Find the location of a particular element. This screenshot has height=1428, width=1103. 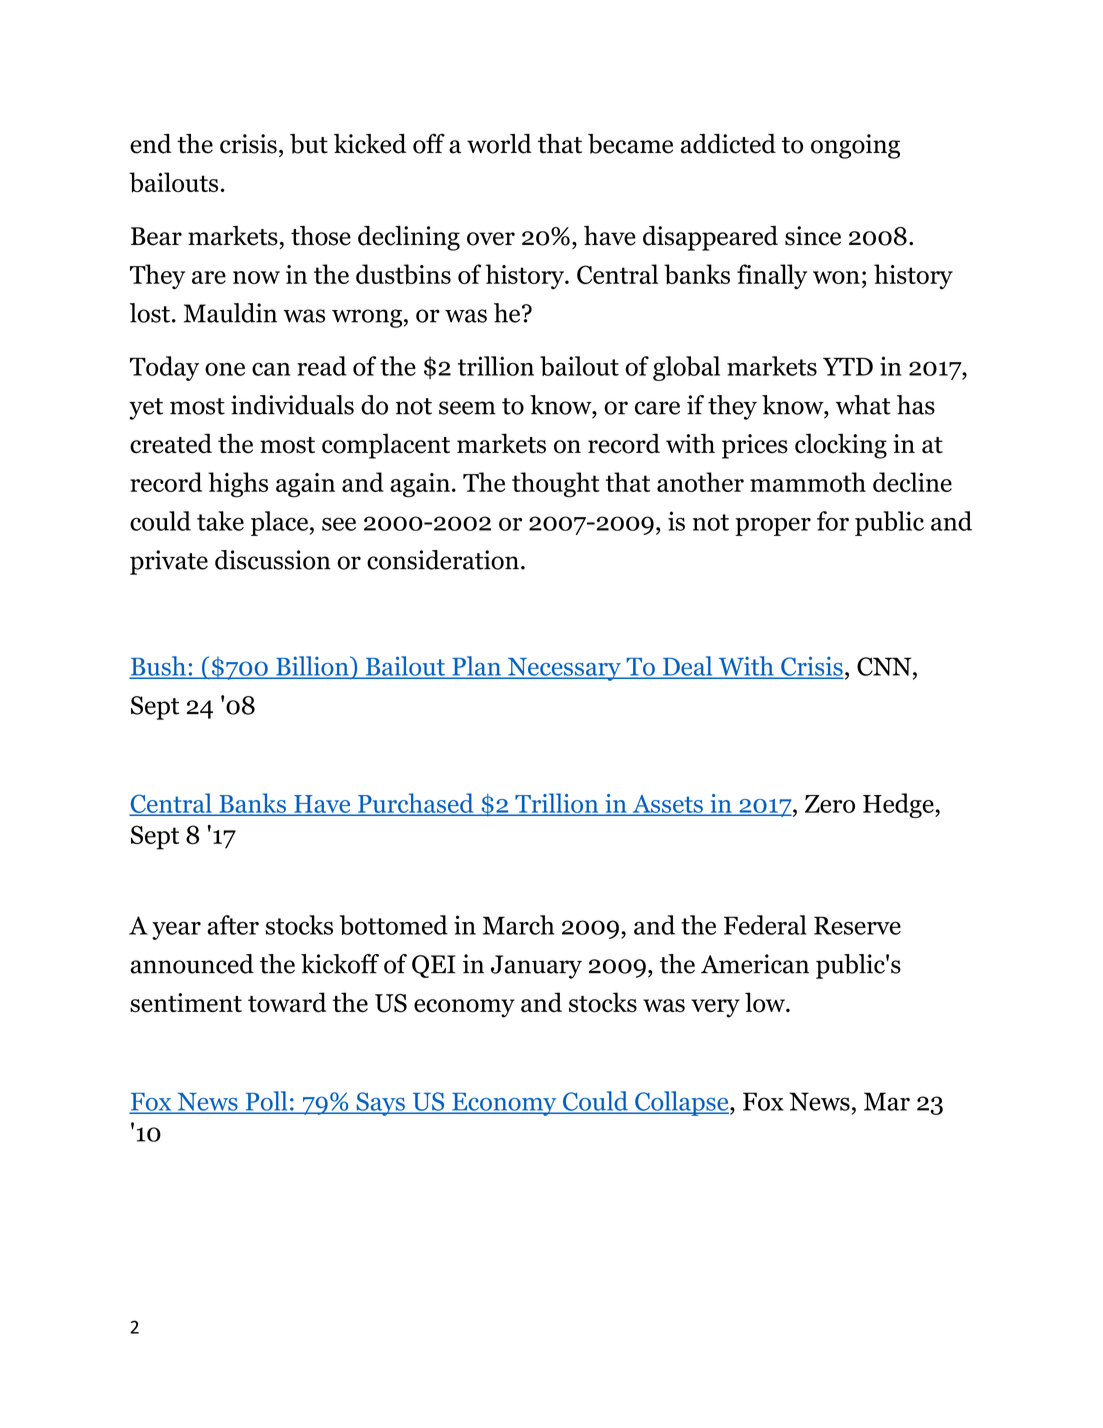

world is located at coordinates (499, 144).
